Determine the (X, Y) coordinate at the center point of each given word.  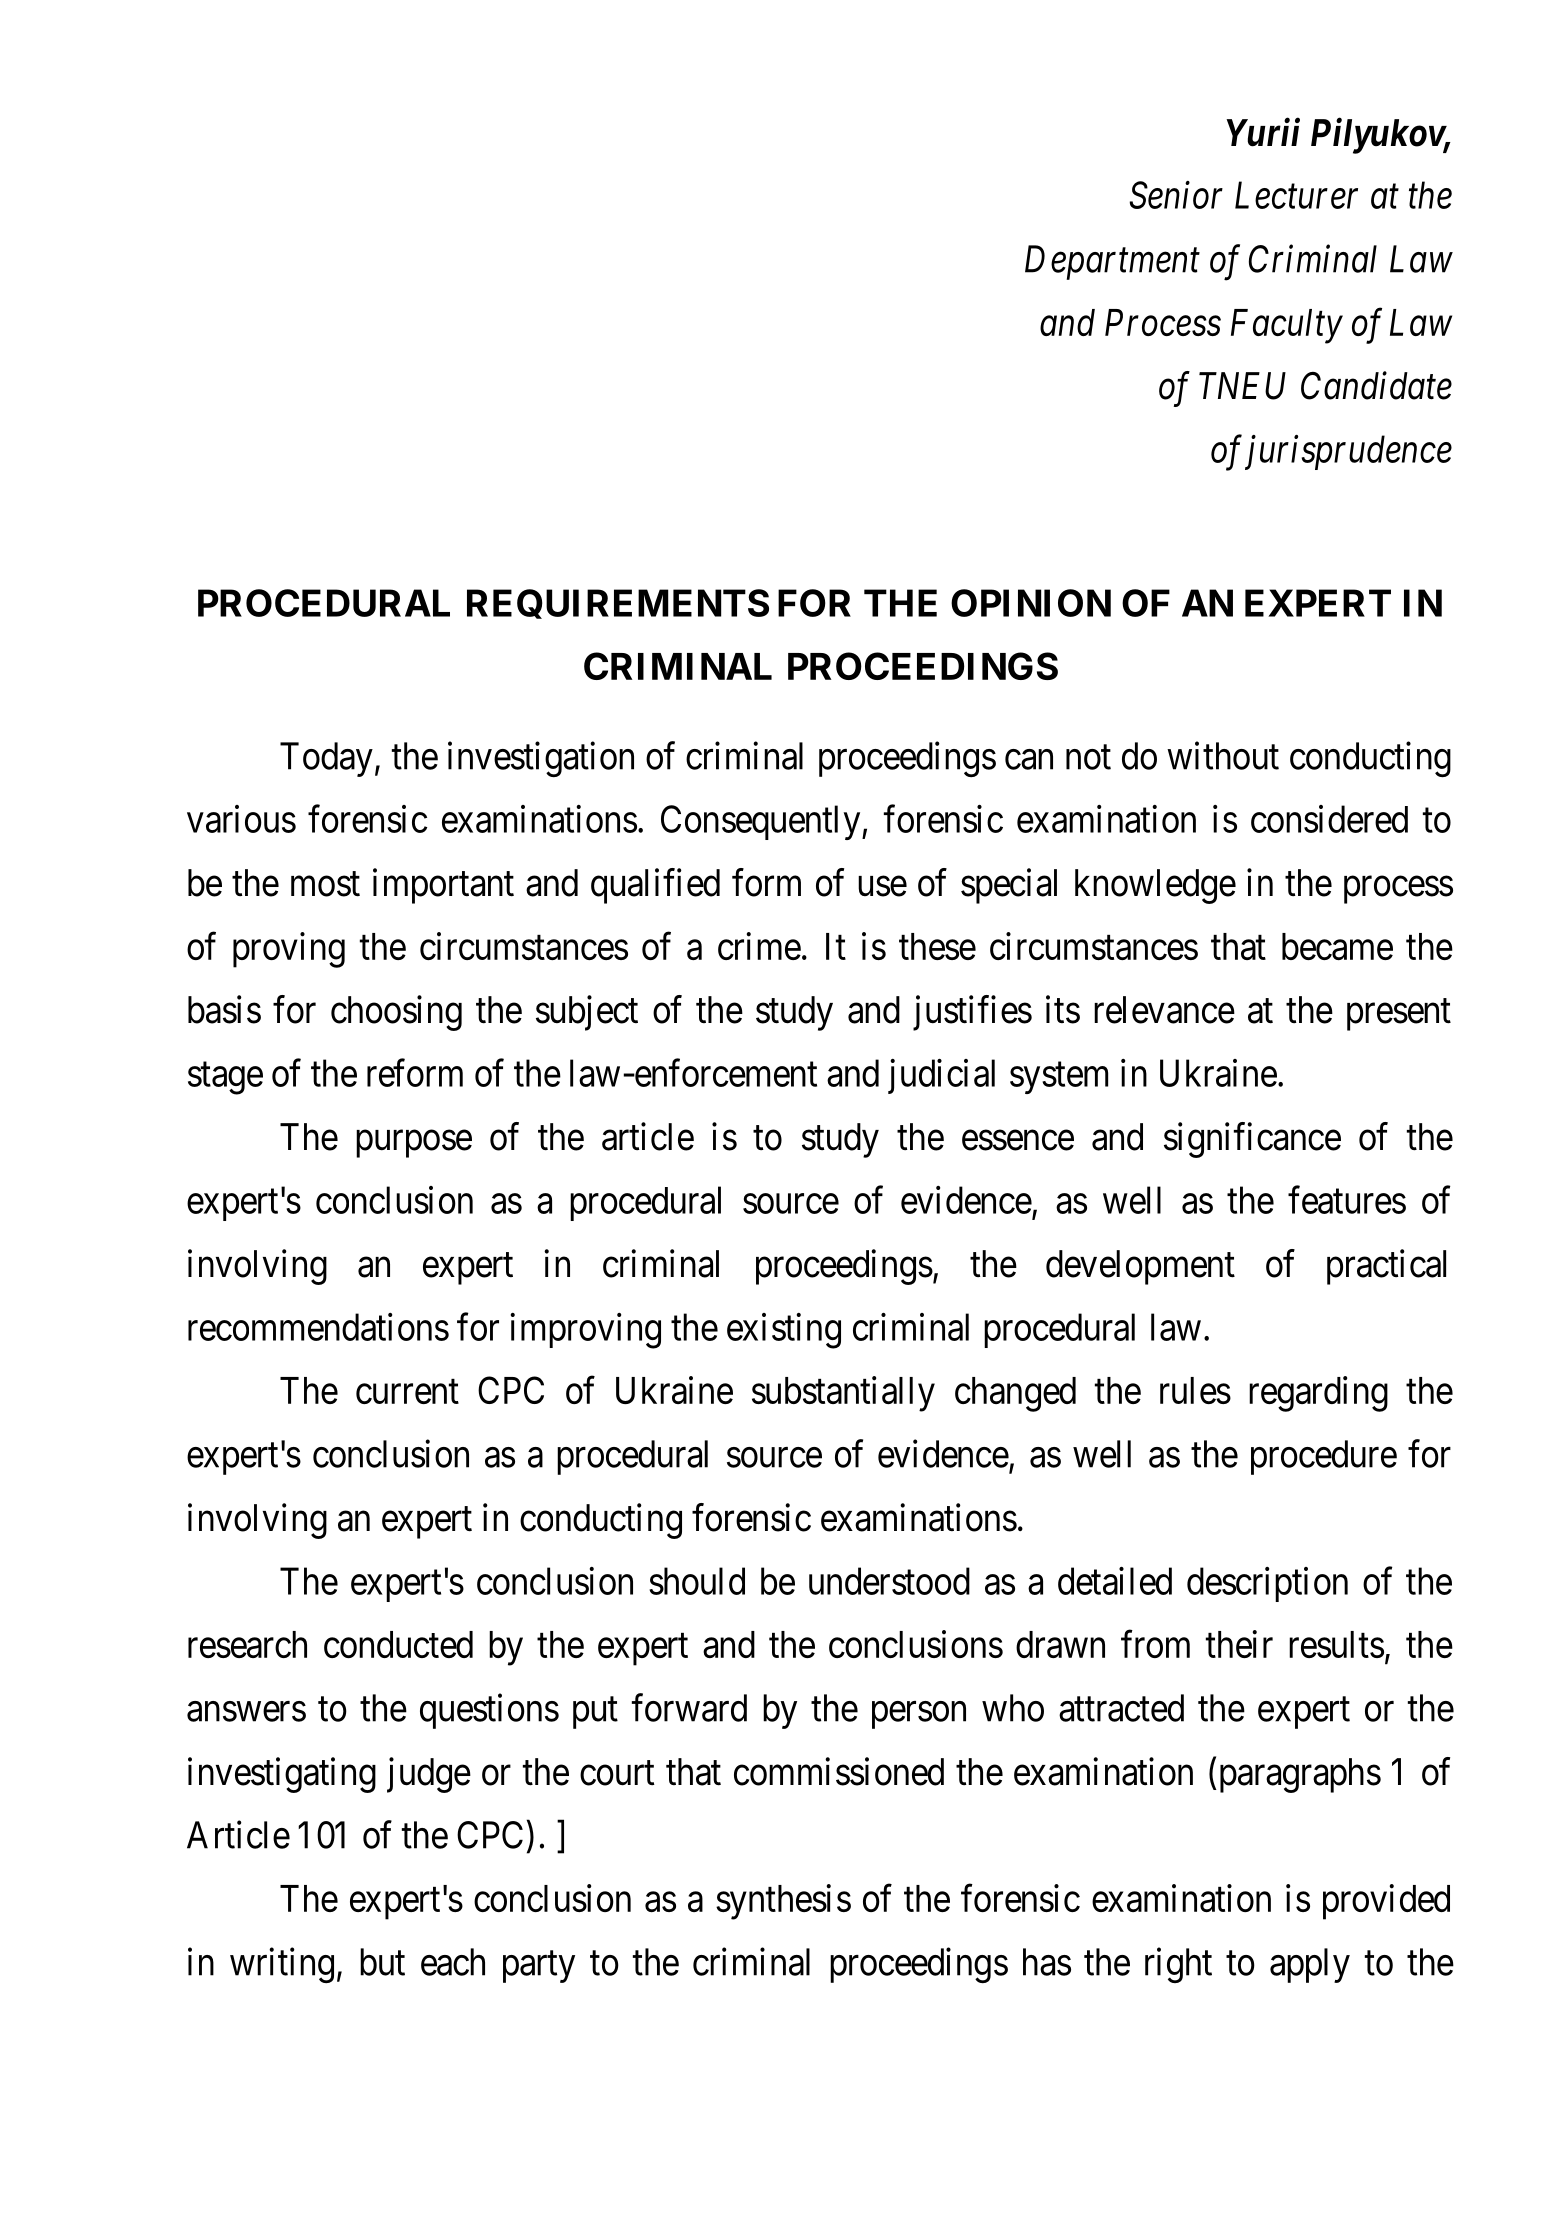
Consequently (762, 822)
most (325, 884)
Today (326, 759)
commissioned (839, 1771)
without (1223, 755)
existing (784, 1331)
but (382, 1962)
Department (1112, 263)
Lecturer (1296, 195)
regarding (1318, 1394)
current (407, 1392)
